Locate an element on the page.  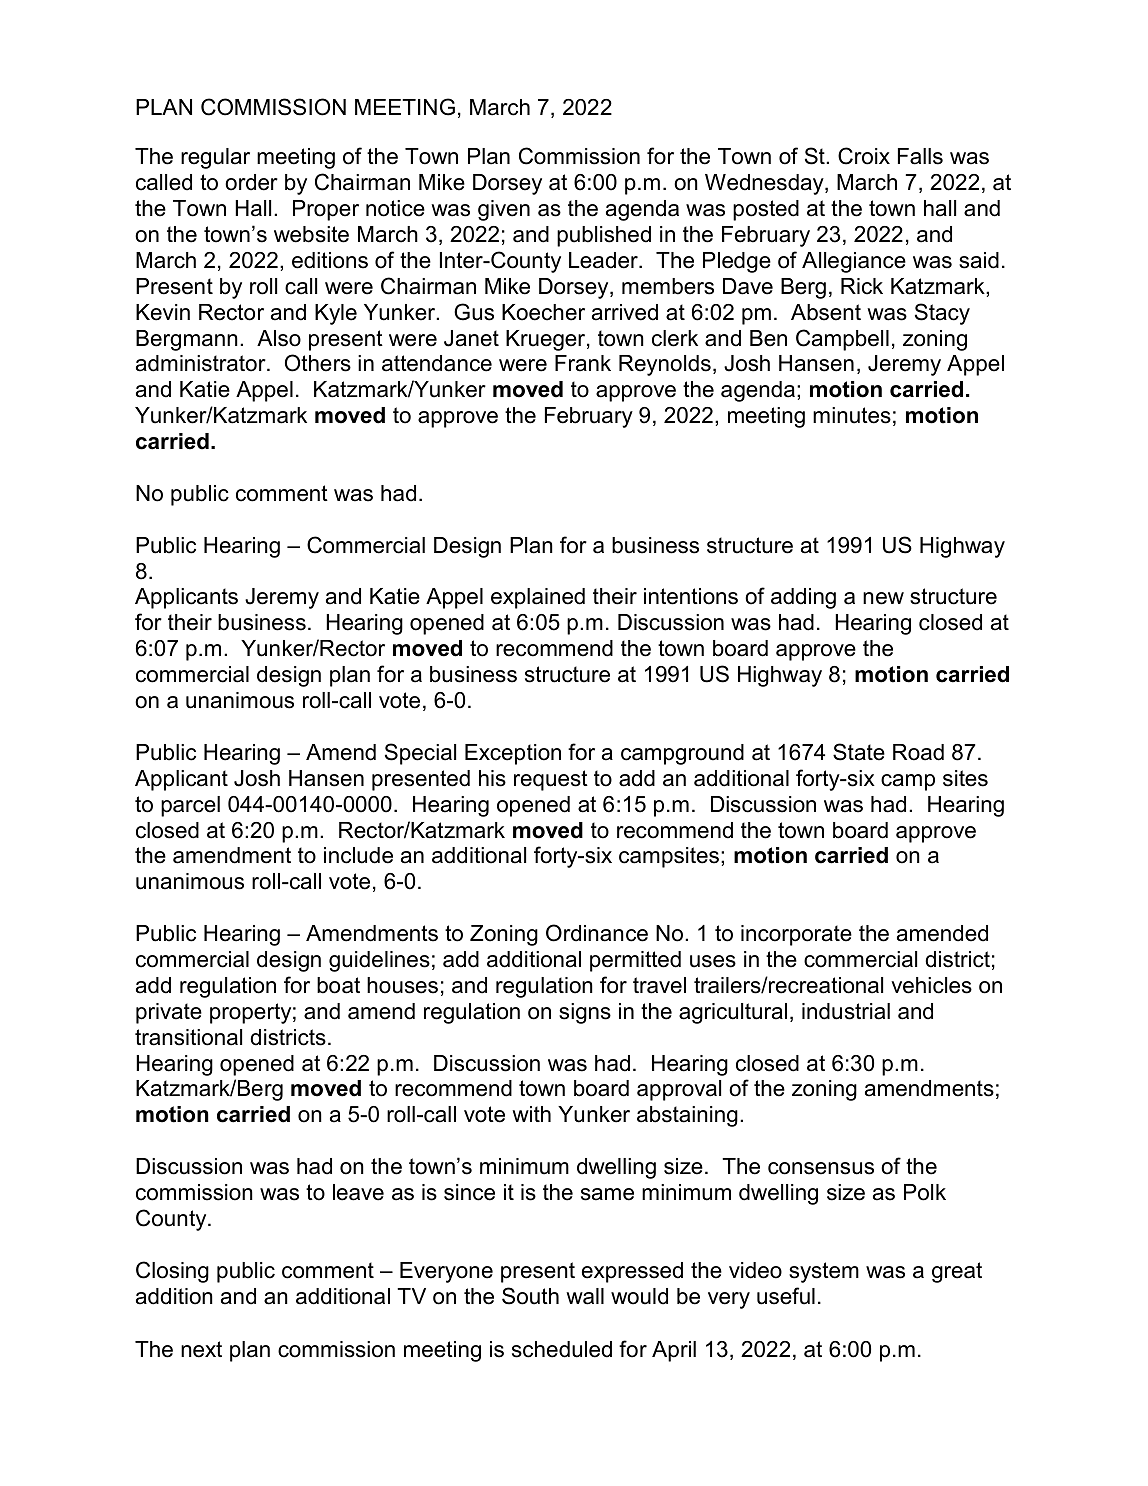
order is located at coordinates (251, 182).
